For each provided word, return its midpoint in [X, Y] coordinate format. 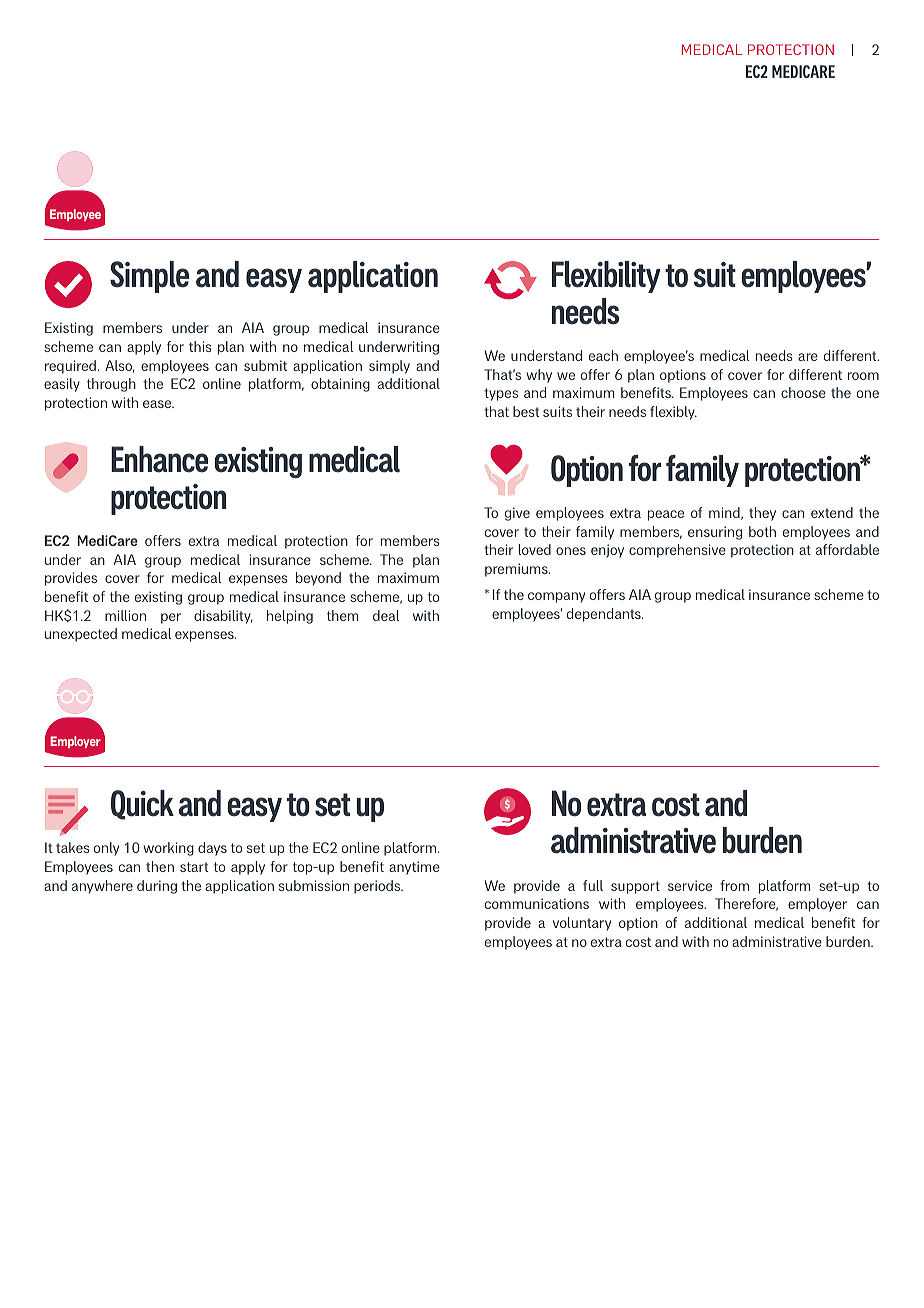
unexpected [81, 635]
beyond [318, 579]
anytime [414, 868]
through [111, 385]
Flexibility [606, 277]
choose [803, 392]
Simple [149, 277]
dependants [605, 615]
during [157, 887]
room [863, 376]
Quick [142, 805]
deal [386, 615]
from [734, 885]
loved [534, 549]
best [526, 411]
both [762, 531]
